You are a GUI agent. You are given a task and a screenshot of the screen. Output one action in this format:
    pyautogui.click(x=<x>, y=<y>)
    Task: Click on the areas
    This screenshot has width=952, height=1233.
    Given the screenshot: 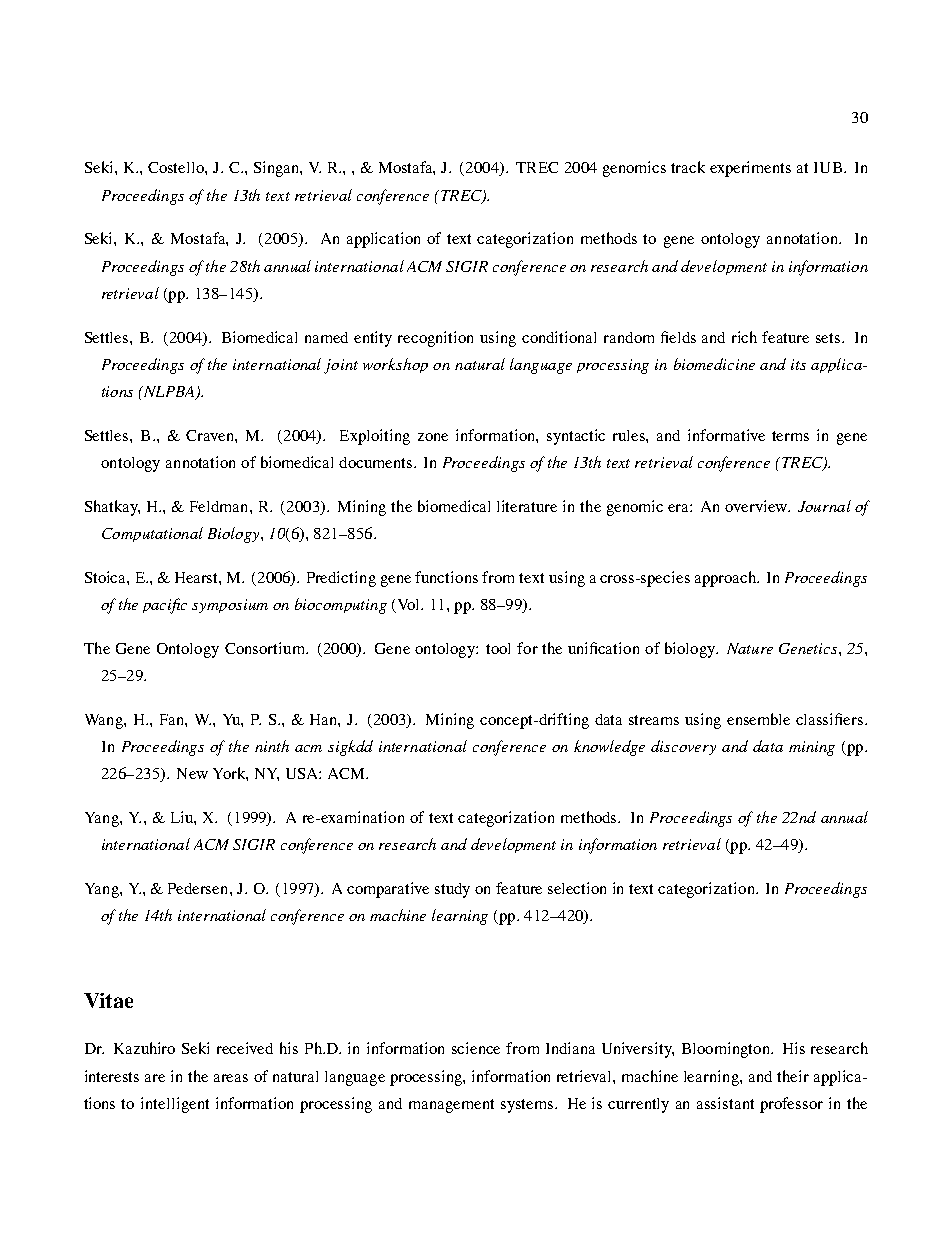 What is the action you would take?
    pyautogui.click(x=231, y=1078)
